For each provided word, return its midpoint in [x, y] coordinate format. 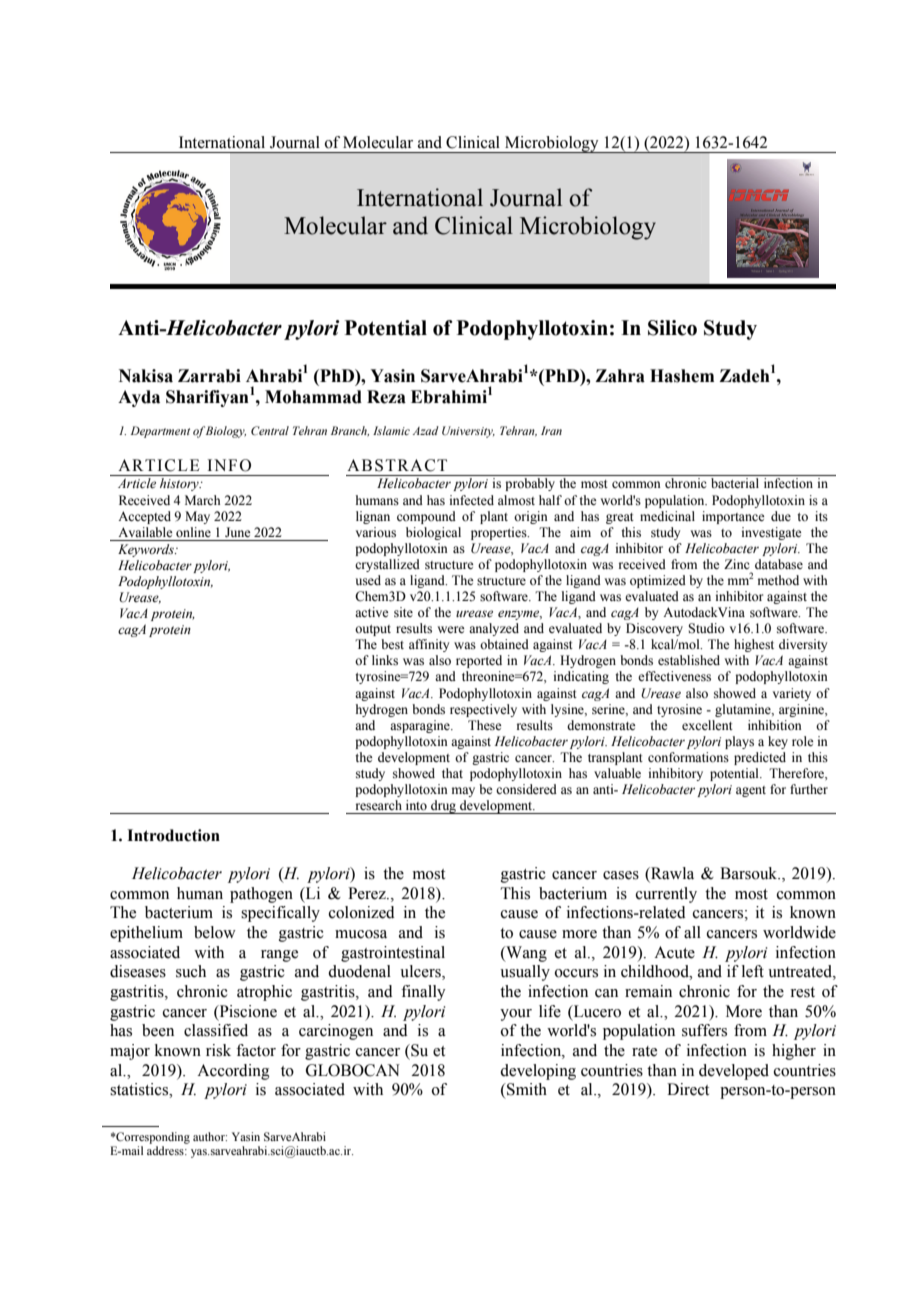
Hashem [682, 376]
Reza [386, 397]
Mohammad [313, 397]
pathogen [261, 895]
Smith [526, 1089]
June [238, 532]
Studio [706, 628]
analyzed [494, 629]
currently [666, 895]
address [166, 1150]
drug [444, 807]
